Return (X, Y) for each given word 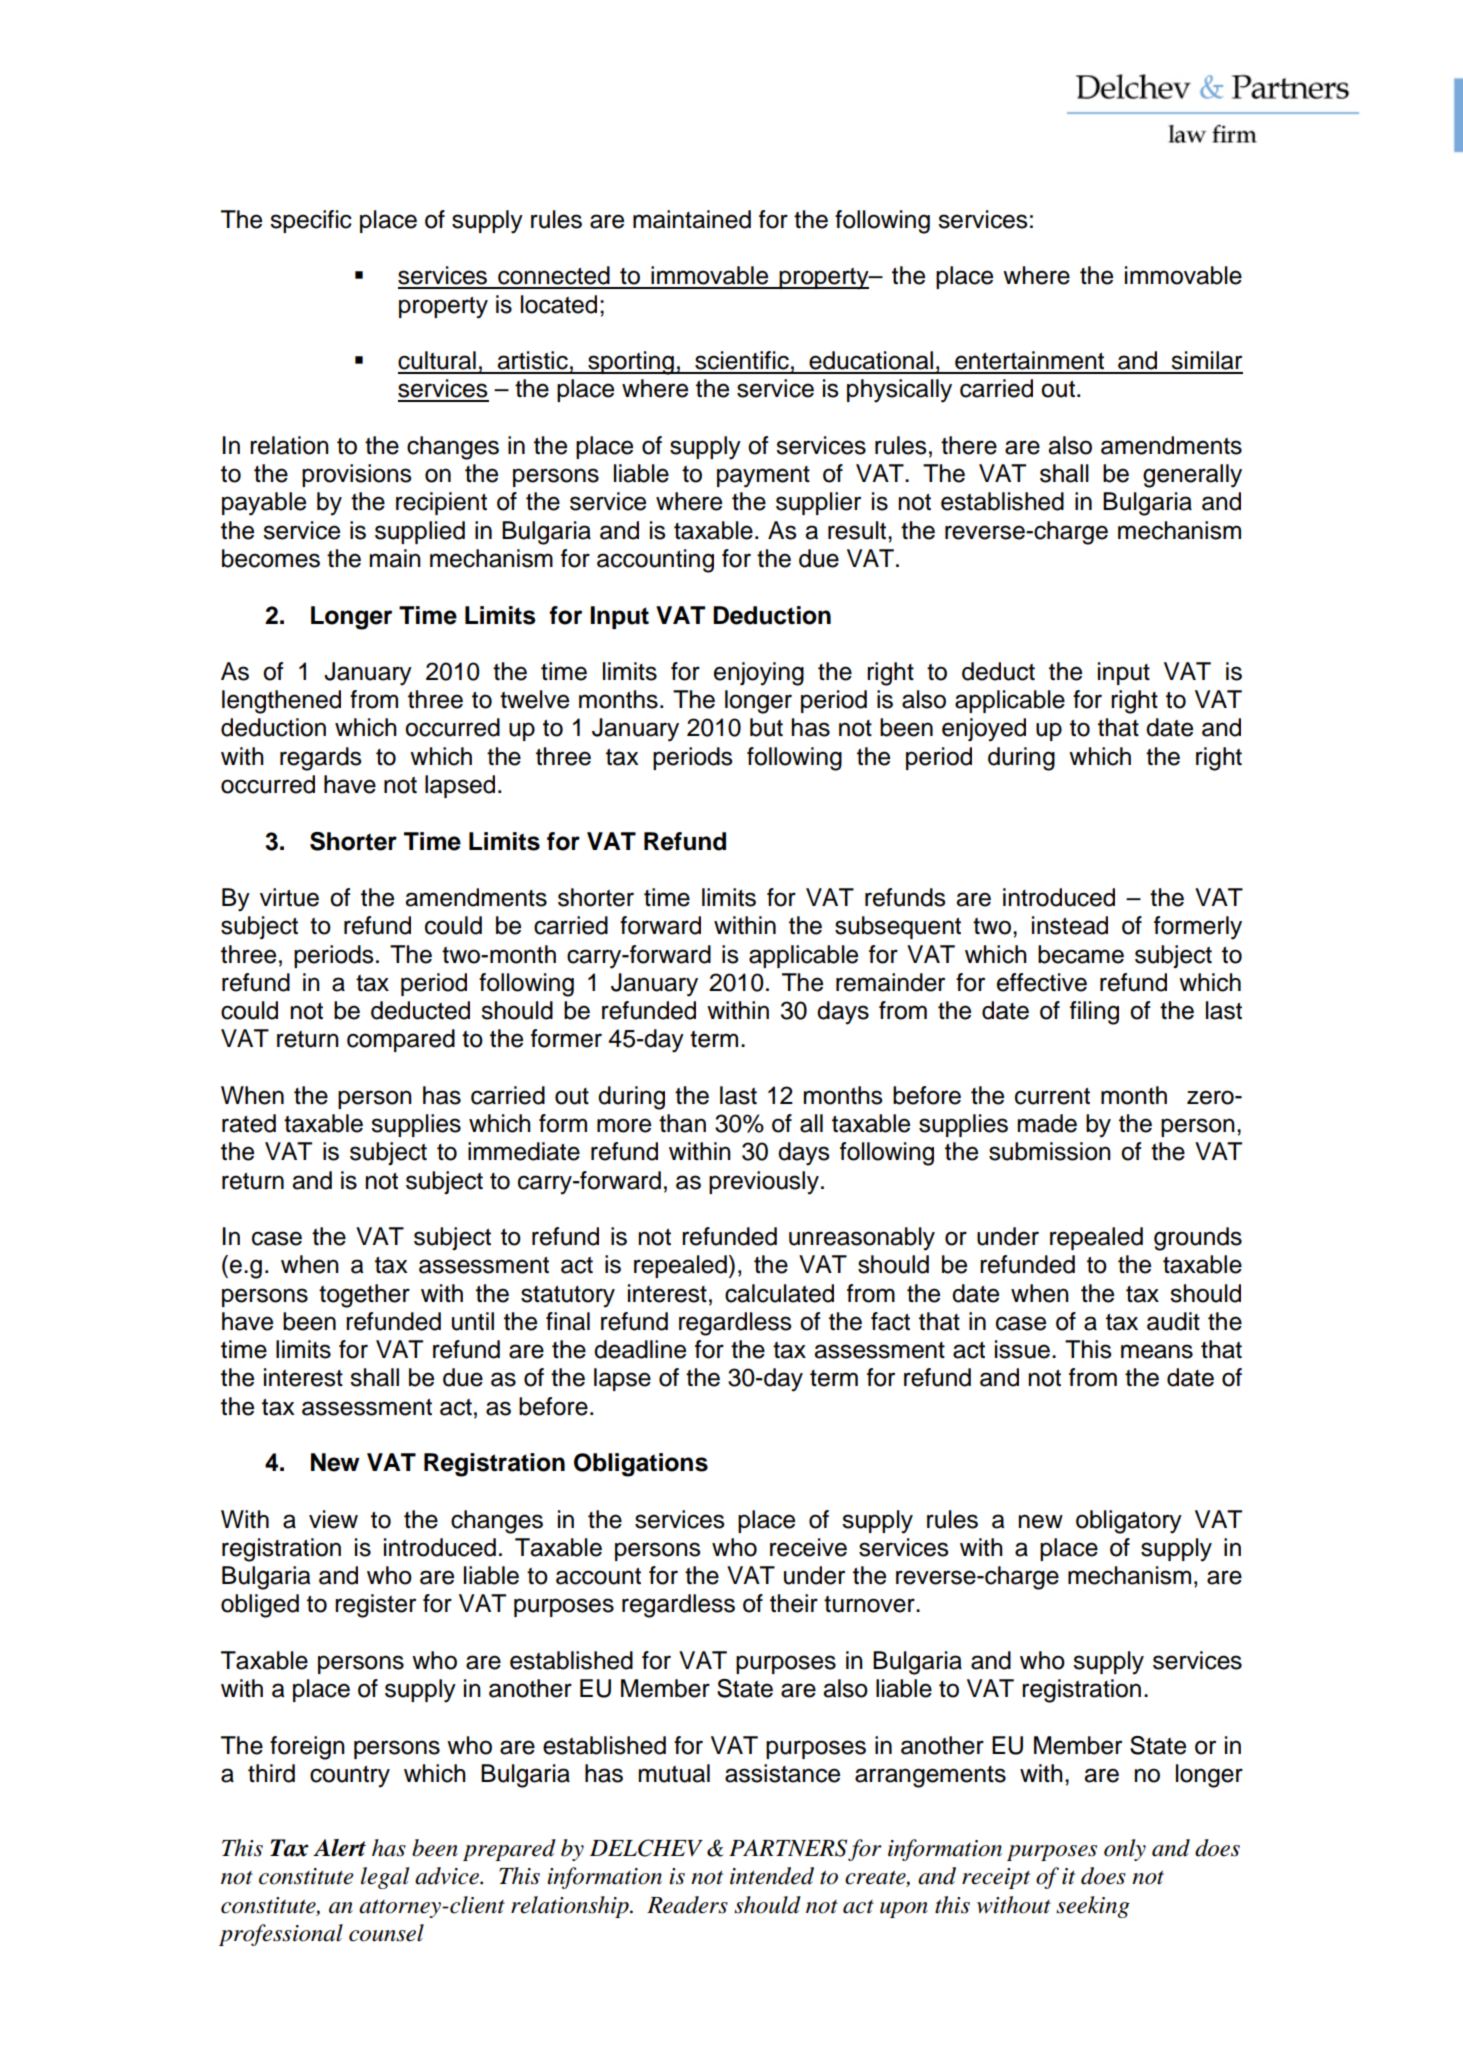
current (1052, 1096)
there (969, 445)
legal (385, 1878)
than (682, 1123)
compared (401, 1040)
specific (311, 221)
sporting (631, 363)
